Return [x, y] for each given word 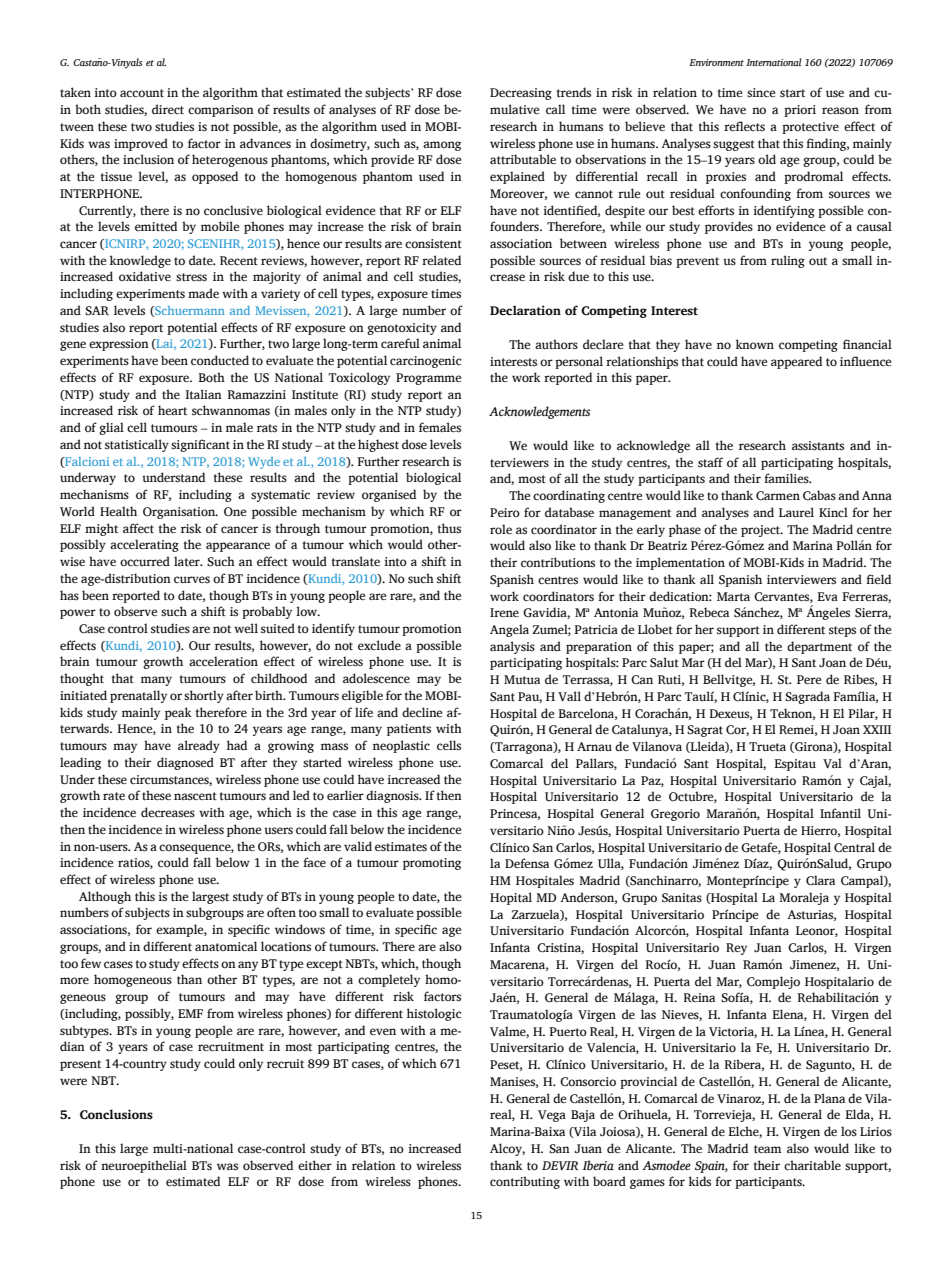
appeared [796, 362]
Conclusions [116, 1114]
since [761, 93]
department [819, 647]
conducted [220, 360]
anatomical [226, 946]
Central [854, 847]
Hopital [511, 898]
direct [168, 109]
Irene [504, 612]
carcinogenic [425, 362]
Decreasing [521, 94]
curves [192, 579]
